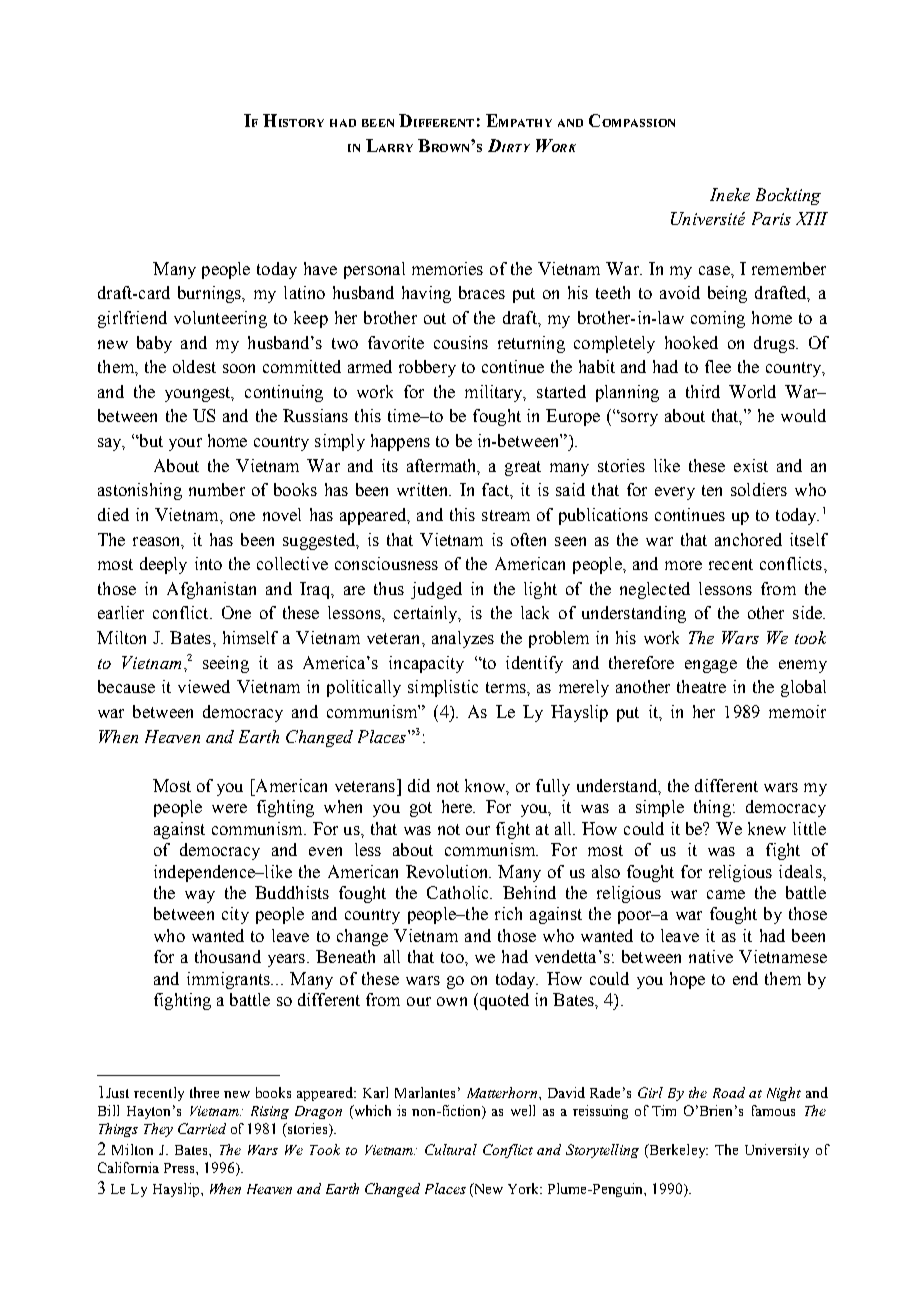 The height and width of the document is (1308, 924). I want to click on Carried, so click(202, 1128).
